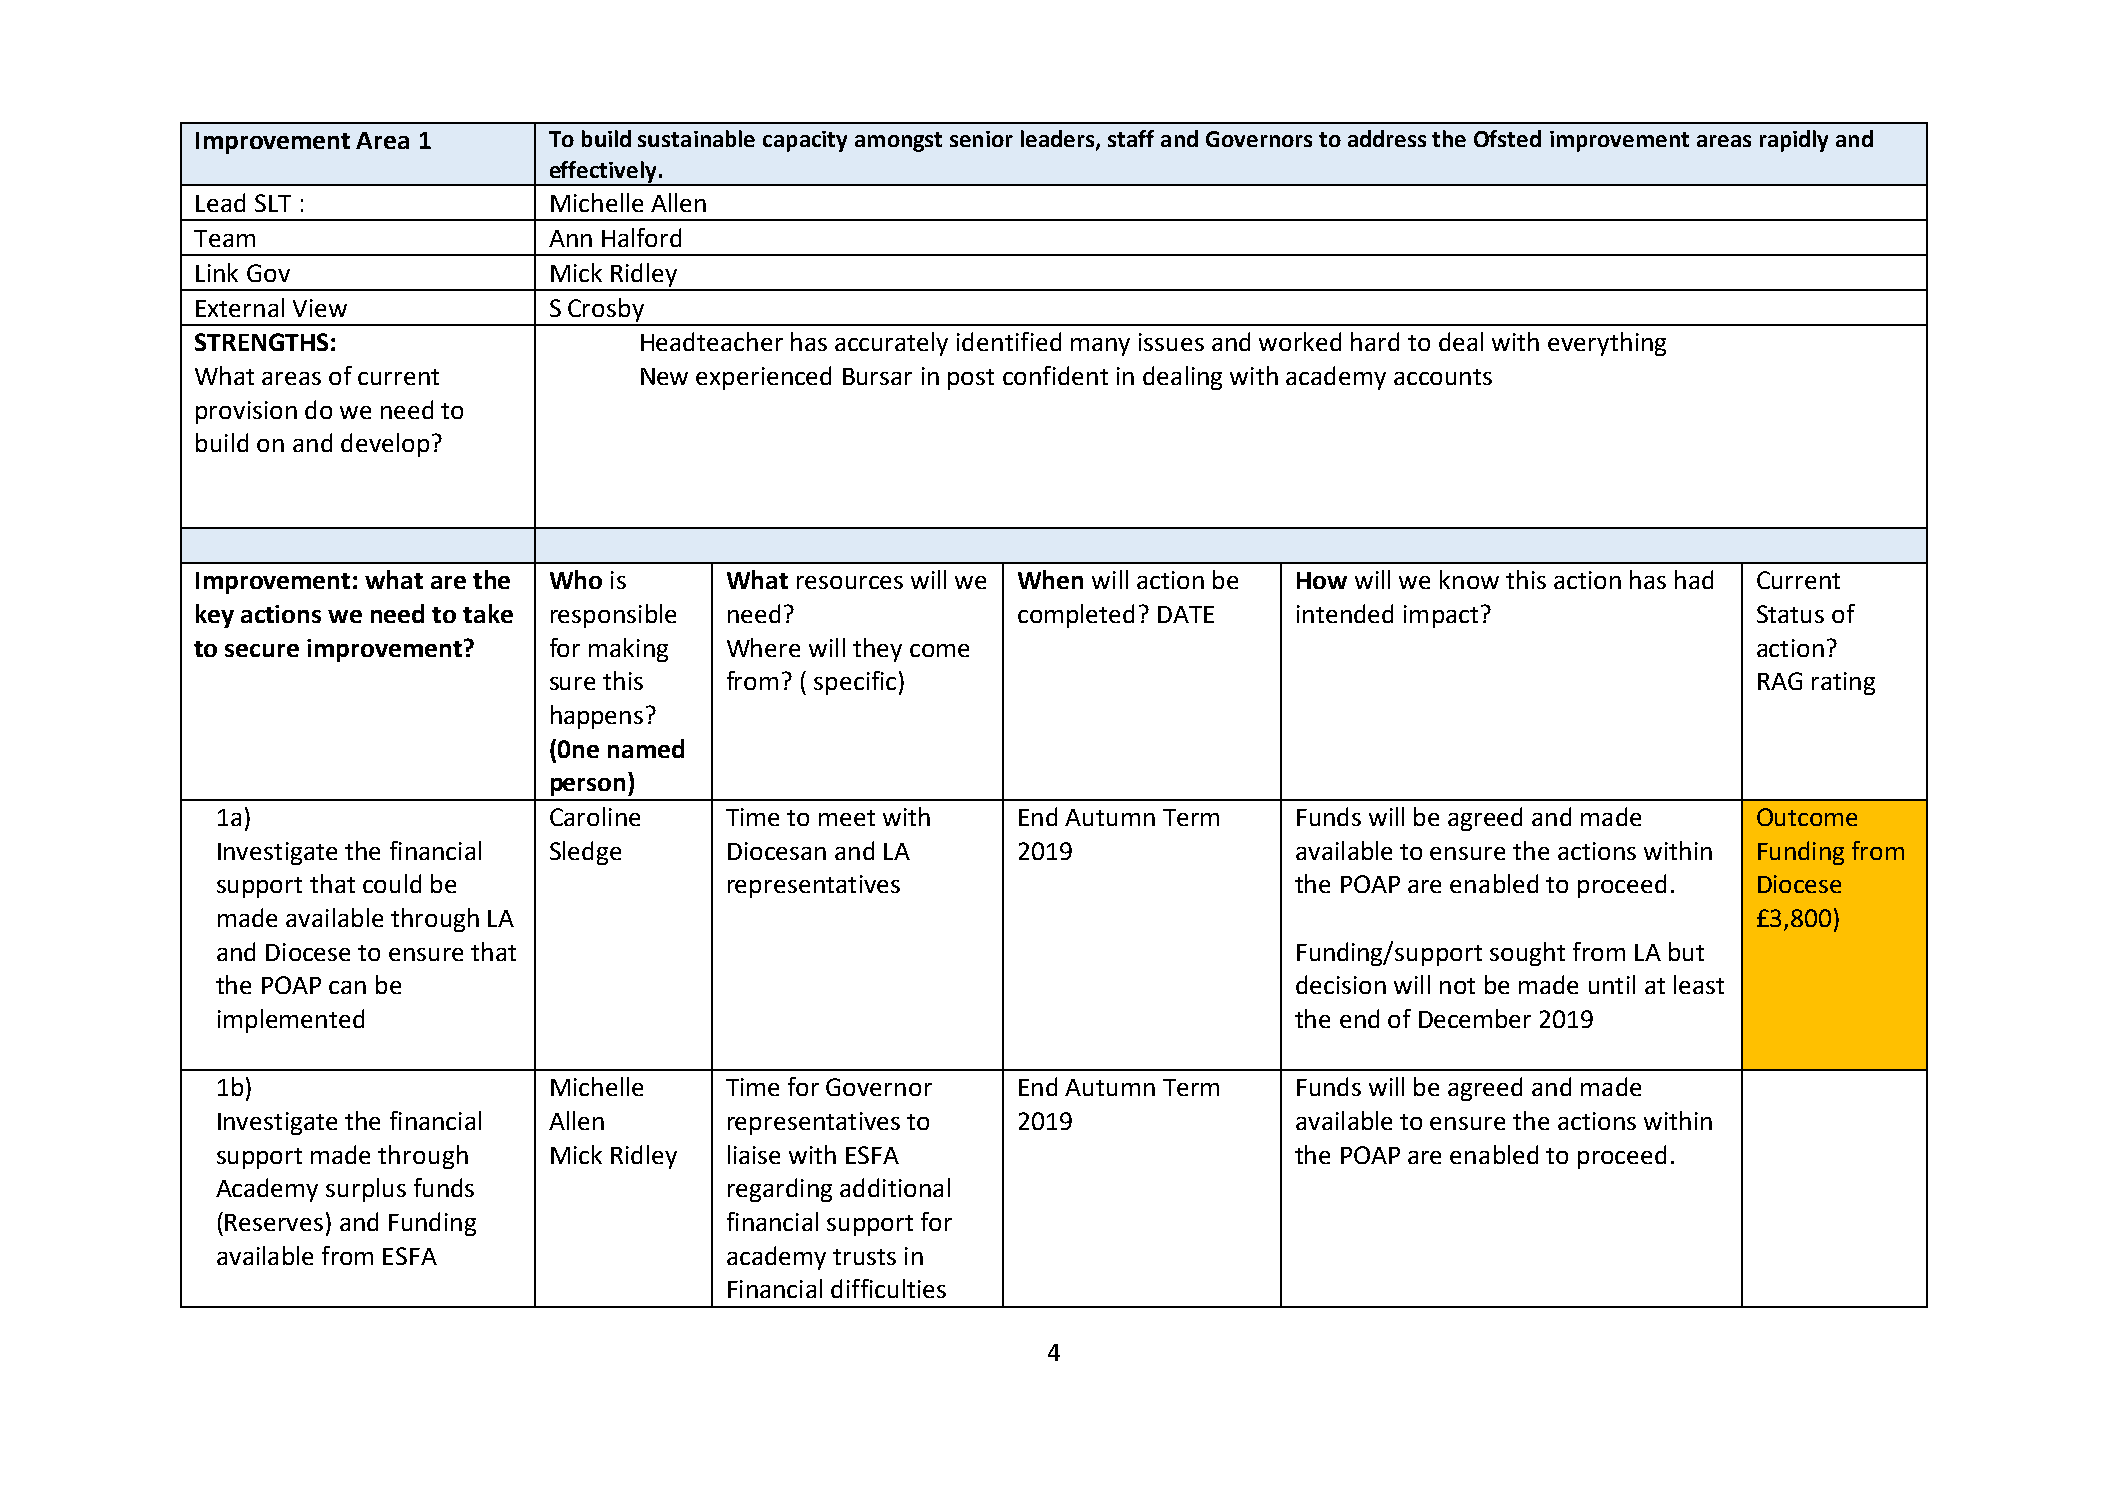  What do you see at coordinates (981, 139) in the page?
I see `senior` at bounding box center [981, 139].
